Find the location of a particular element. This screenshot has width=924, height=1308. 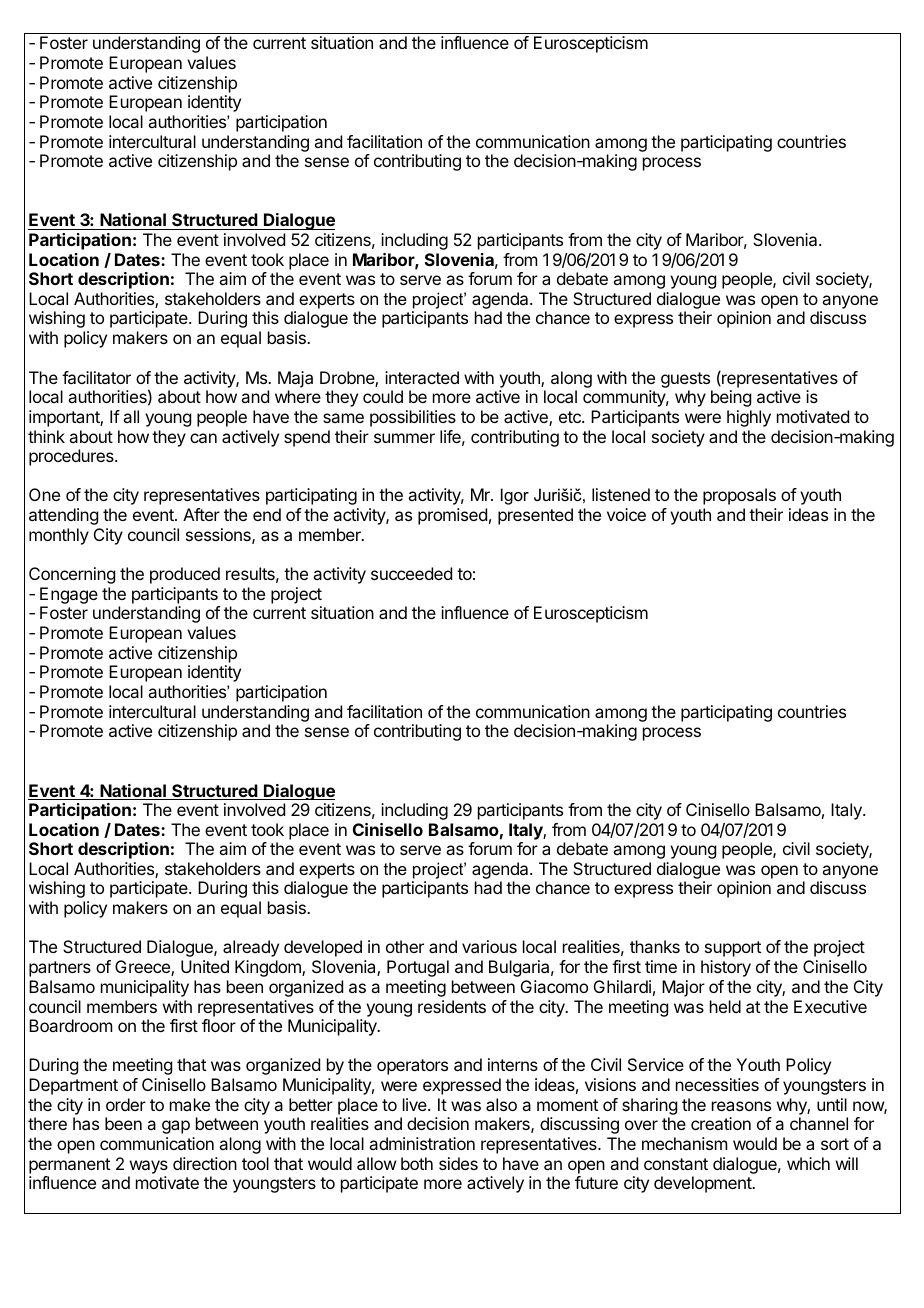

succeeded is located at coordinates (411, 573).
